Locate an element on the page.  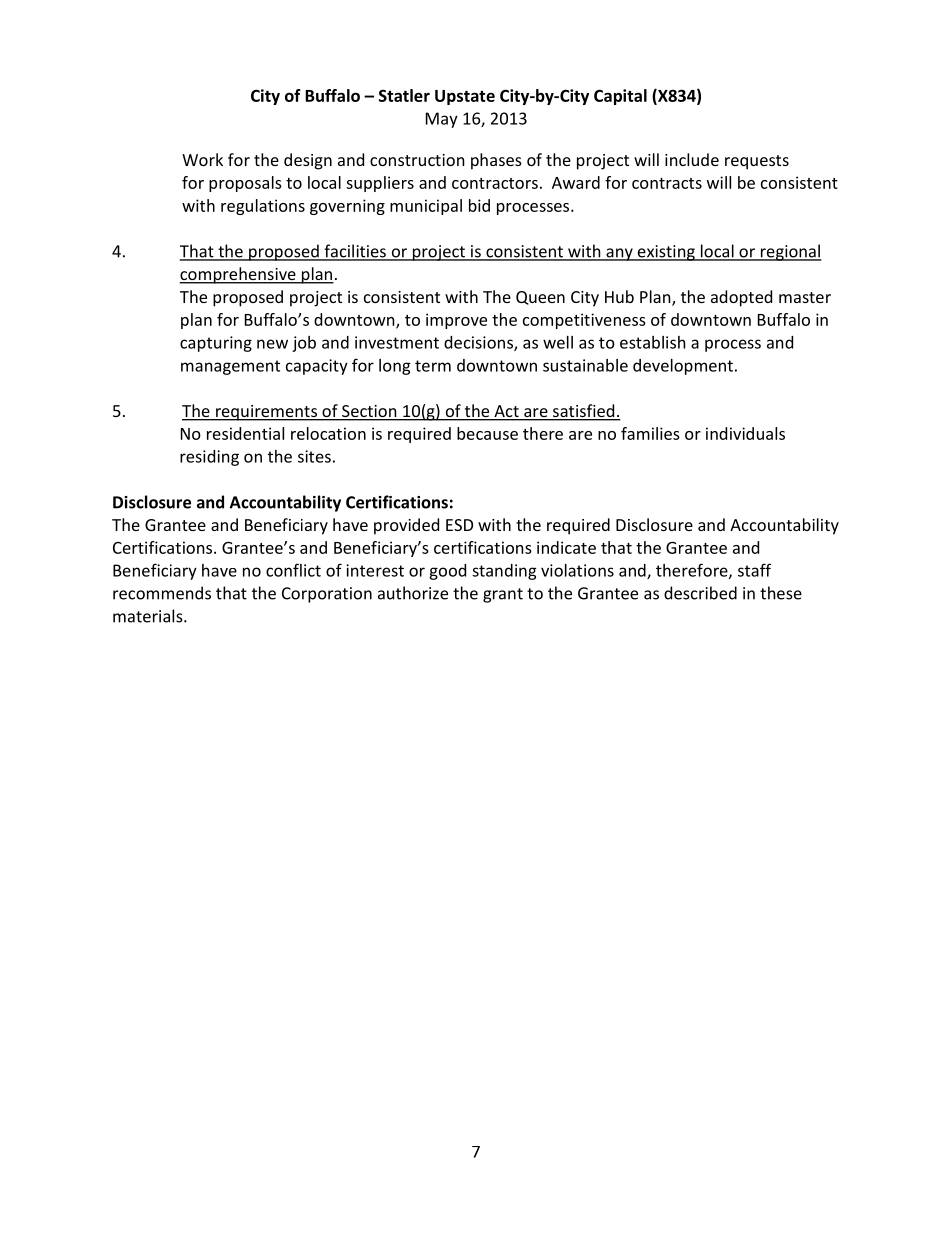
regulations is located at coordinates (263, 207).
